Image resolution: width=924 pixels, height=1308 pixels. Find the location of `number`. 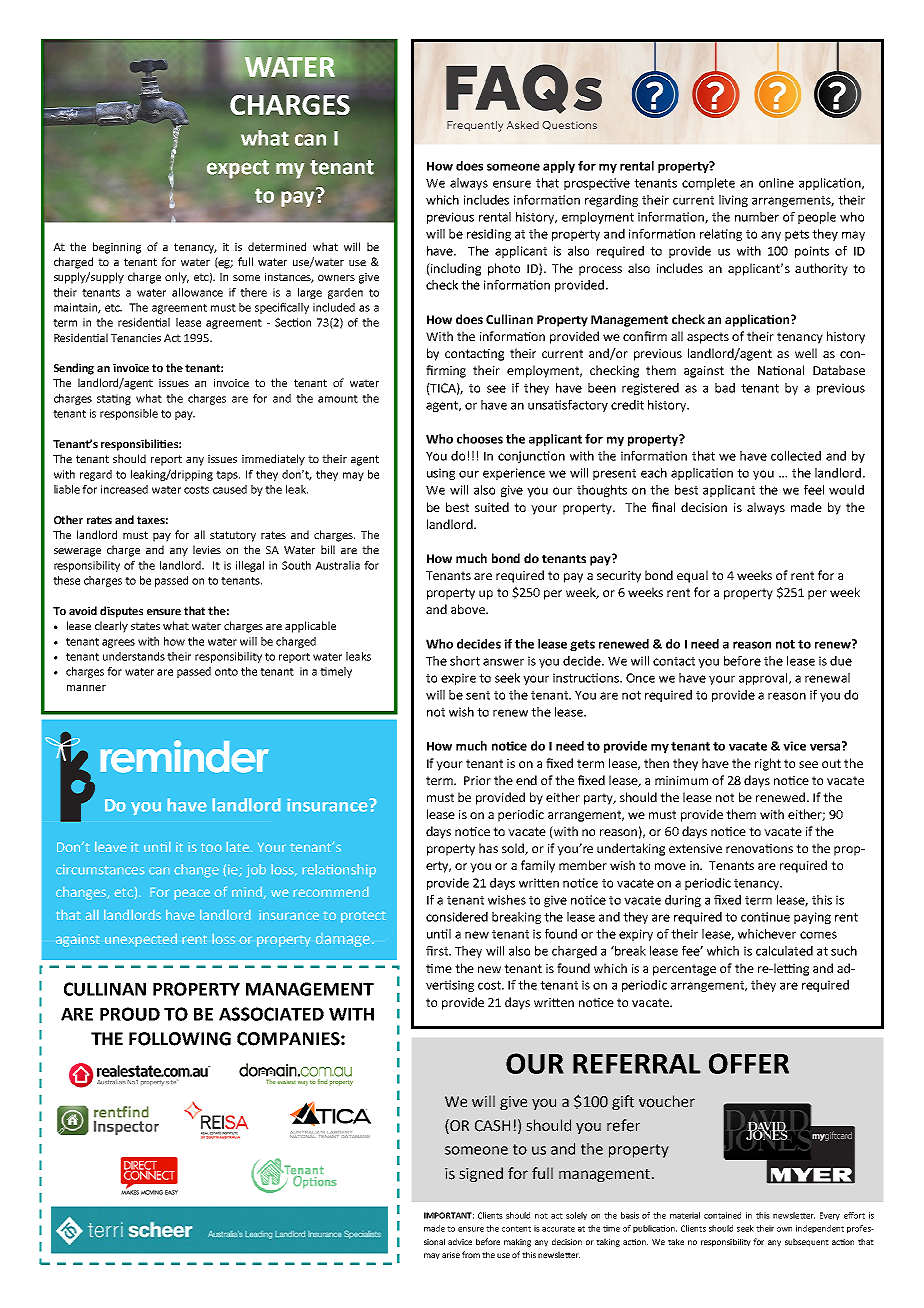

number is located at coordinates (757, 217).
